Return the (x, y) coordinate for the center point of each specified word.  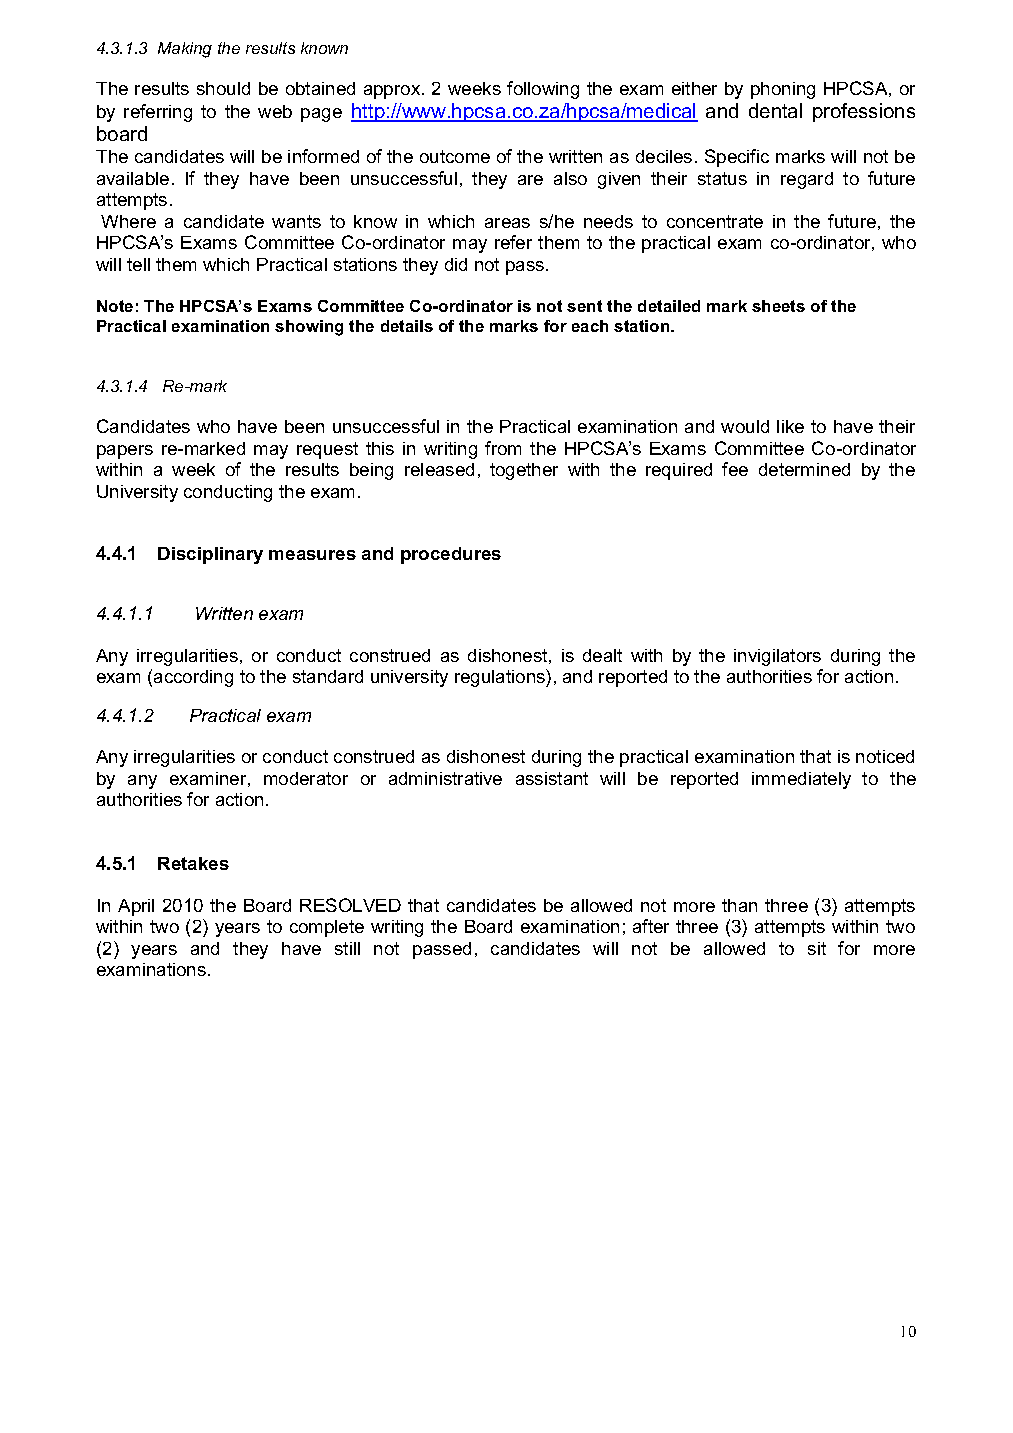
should (223, 88)
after (651, 926)
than (739, 905)
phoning (783, 90)
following (543, 90)
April (136, 907)
